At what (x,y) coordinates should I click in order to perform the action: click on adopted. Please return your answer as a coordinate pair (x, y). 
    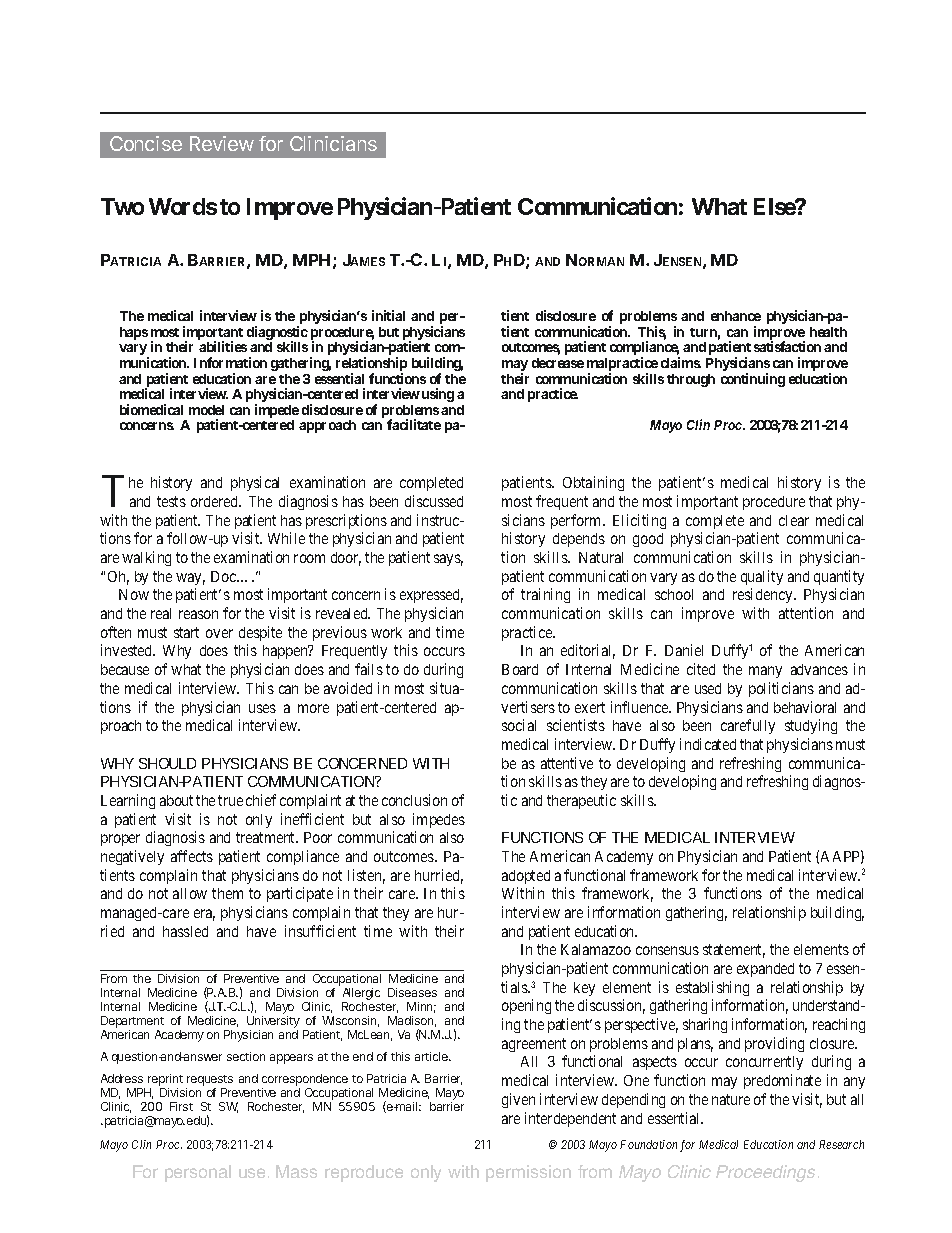
    Looking at the image, I should click on (526, 877).
